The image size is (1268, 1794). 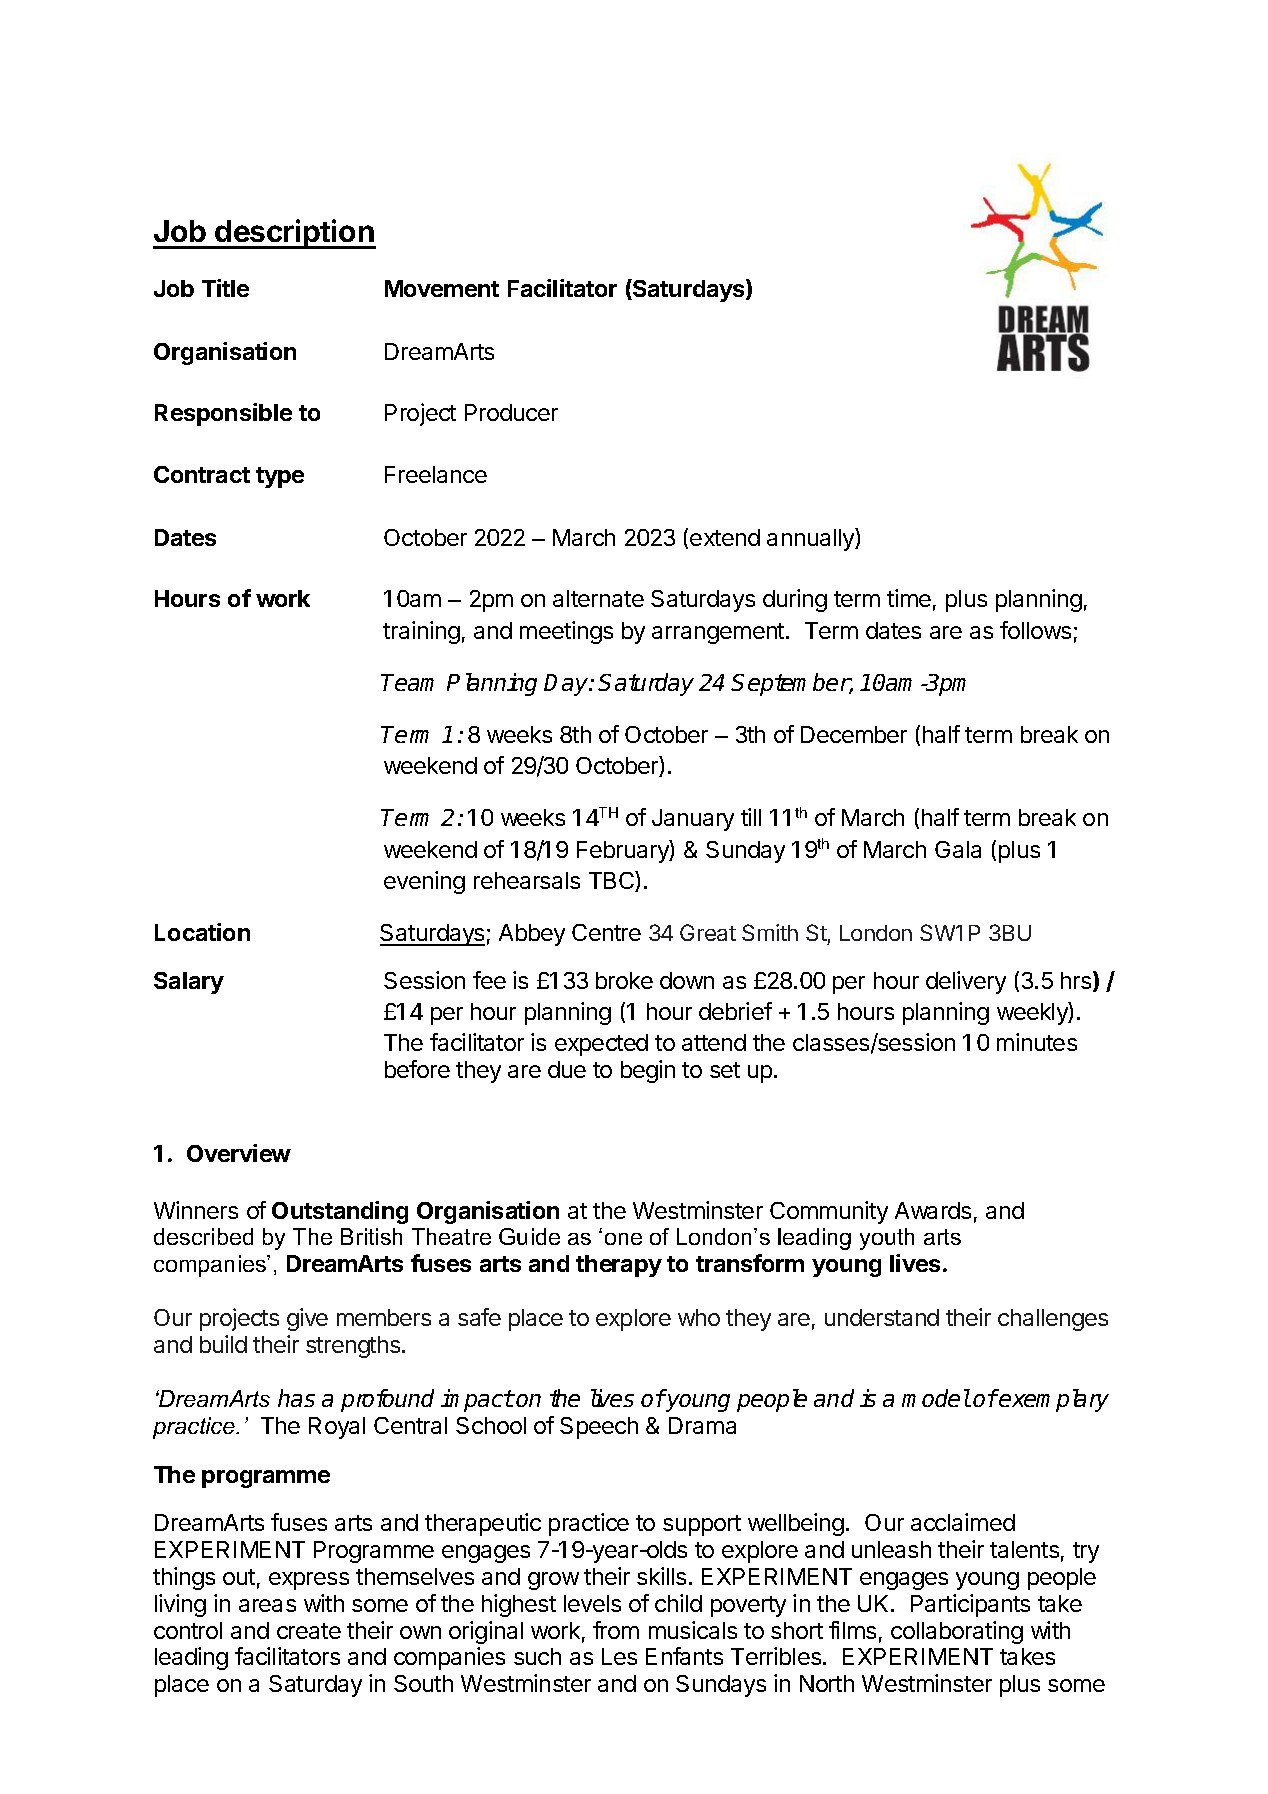 What do you see at coordinates (309, 1631) in the image?
I see `create` at bounding box center [309, 1631].
